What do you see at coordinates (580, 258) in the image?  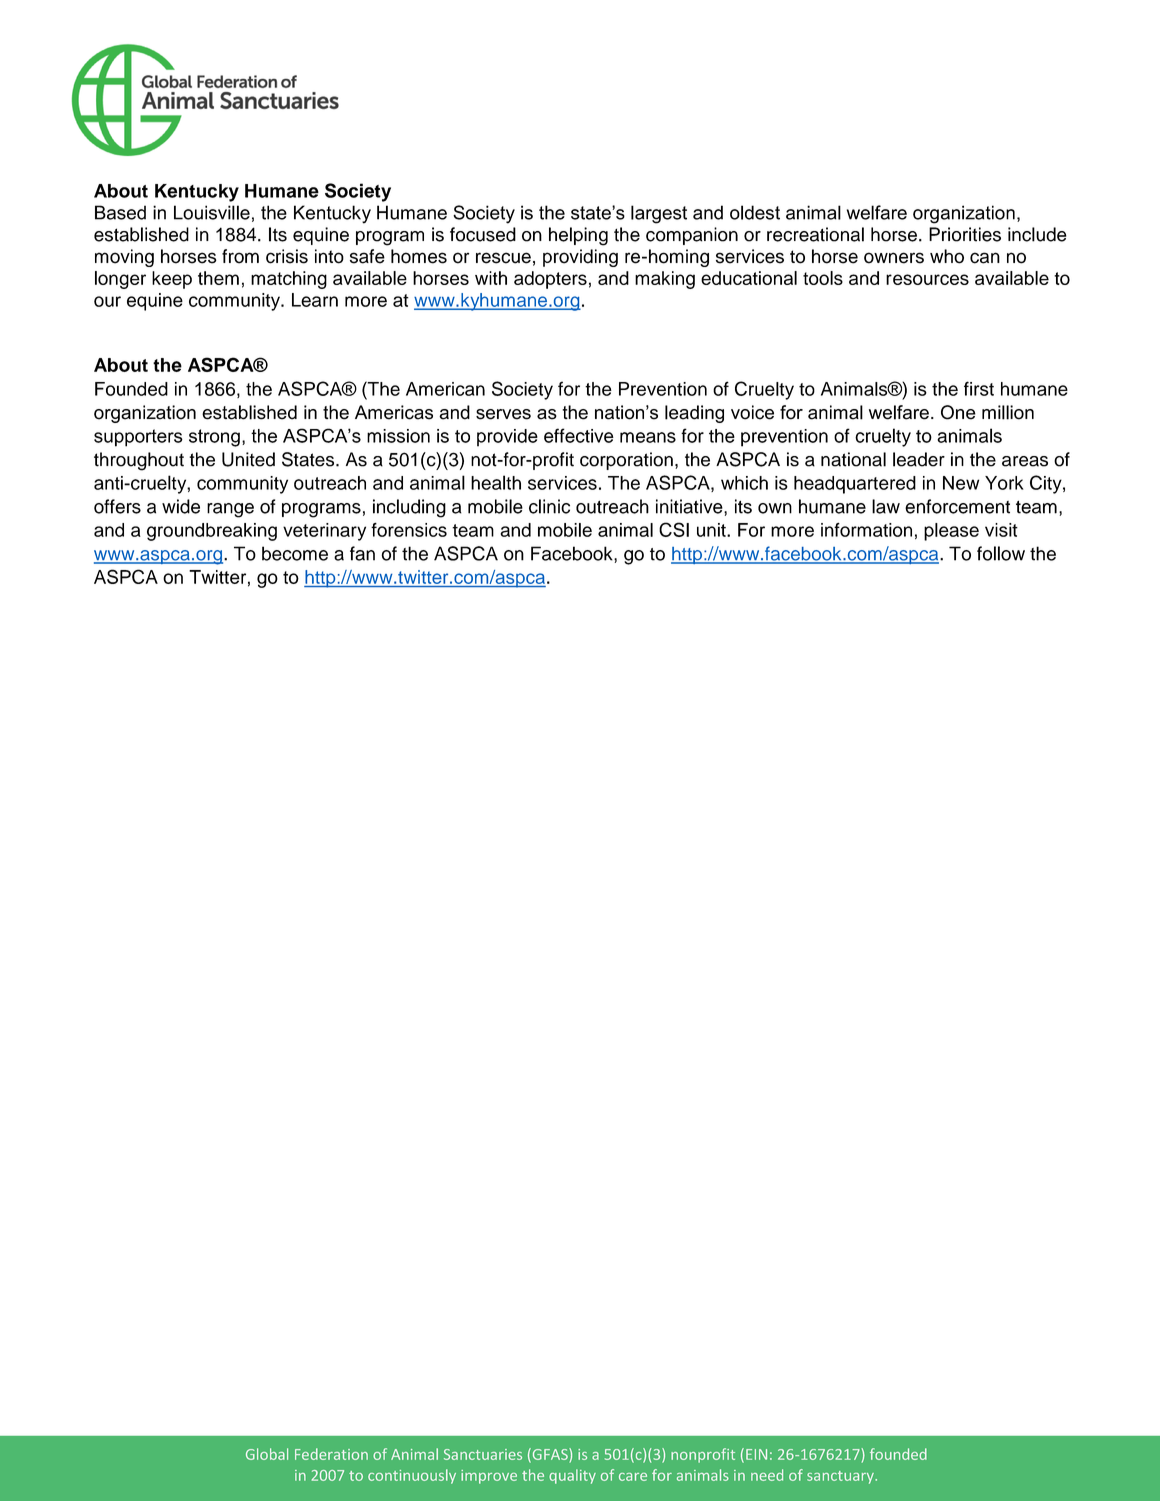 I see `providing` at bounding box center [580, 258].
